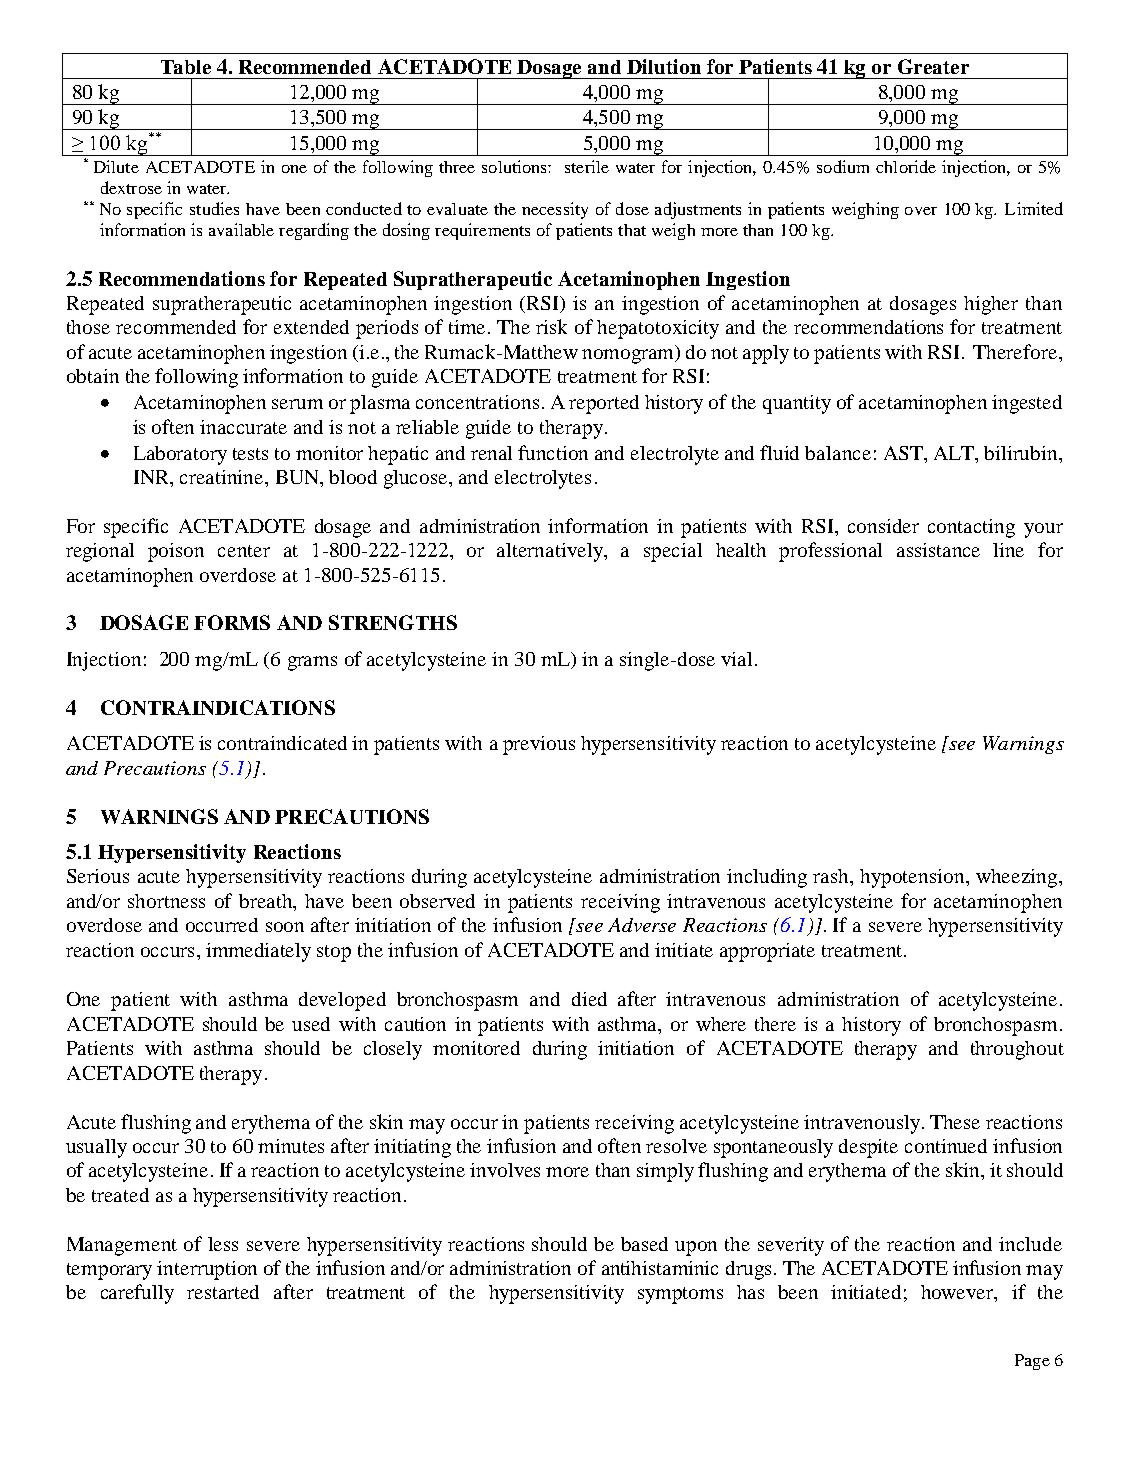 This screenshot has width=1130, height=1462. I want to click on used, so click(311, 1024).
